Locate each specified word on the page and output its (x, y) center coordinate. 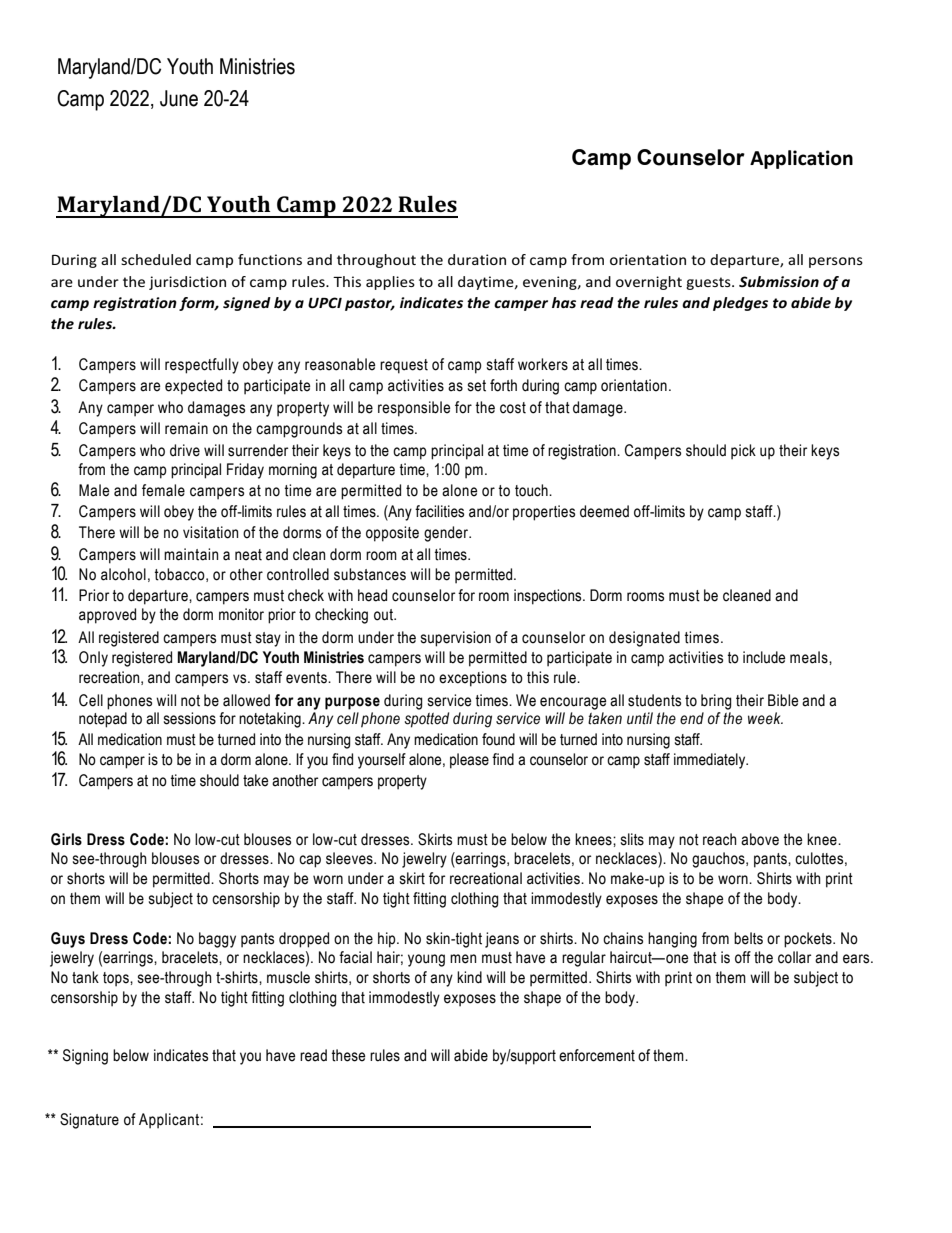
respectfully (202, 366)
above (760, 839)
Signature (89, 1121)
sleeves (350, 858)
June (179, 98)
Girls (66, 839)
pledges (740, 304)
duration (477, 259)
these (348, 1055)
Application (801, 159)
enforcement (597, 1055)
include (764, 657)
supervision (456, 639)
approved (107, 616)
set (477, 386)
